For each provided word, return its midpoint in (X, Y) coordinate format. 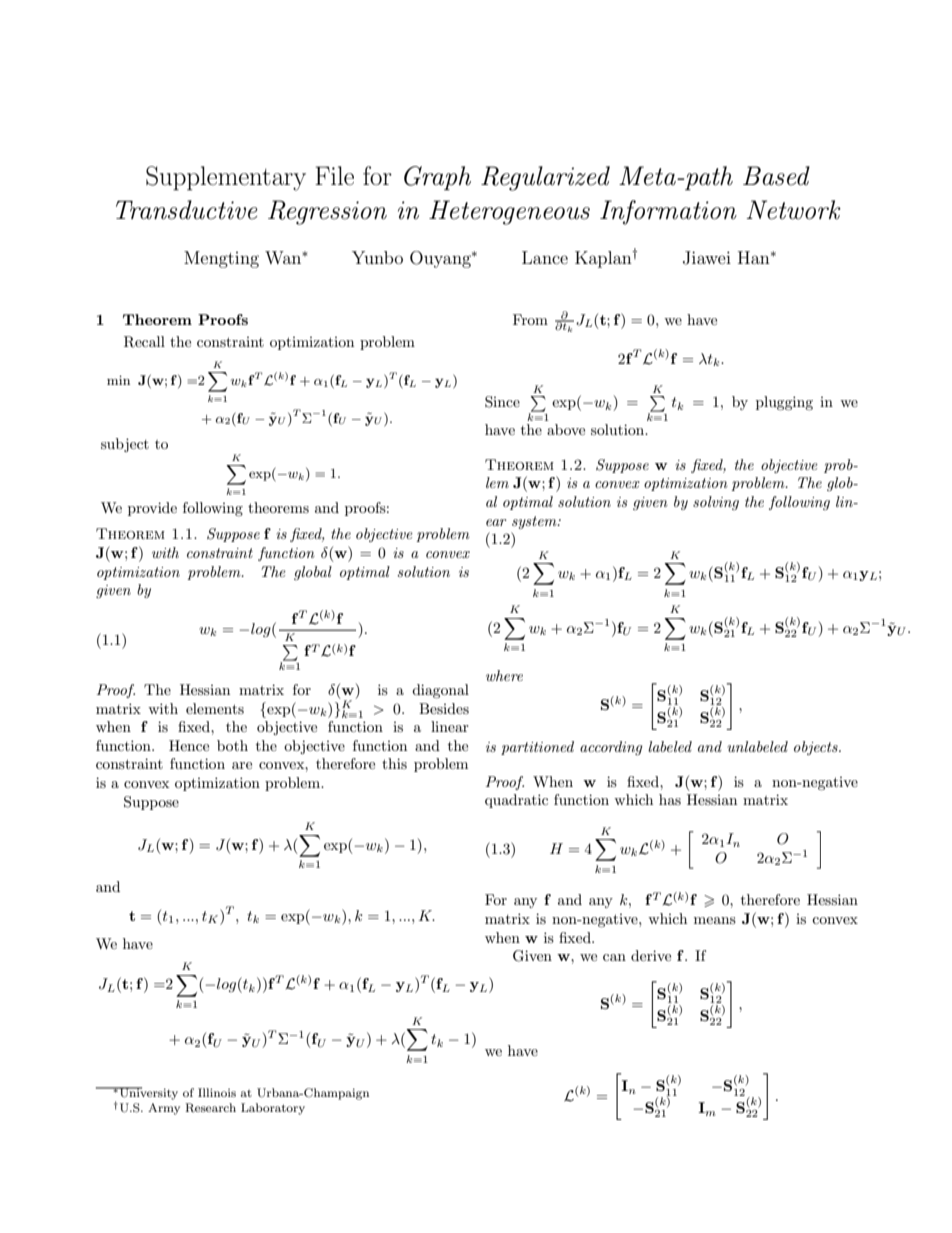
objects (817, 748)
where (504, 675)
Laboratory (273, 1109)
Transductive (187, 210)
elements (215, 708)
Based (776, 176)
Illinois (217, 1092)
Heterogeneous (509, 212)
